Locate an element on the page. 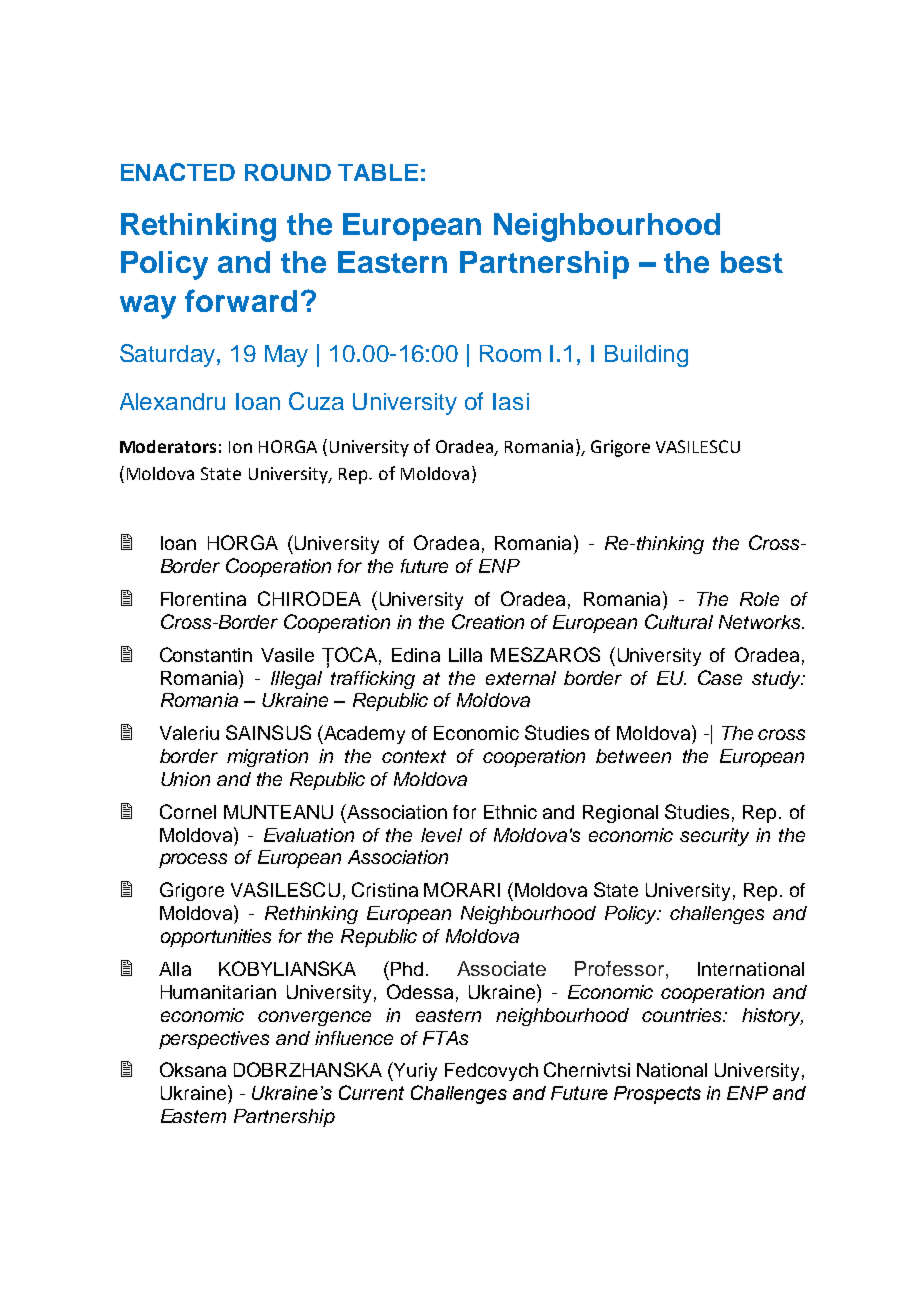 The width and height of the page is (924, 1313). Prospects is located at coordinates (657, 1095).
